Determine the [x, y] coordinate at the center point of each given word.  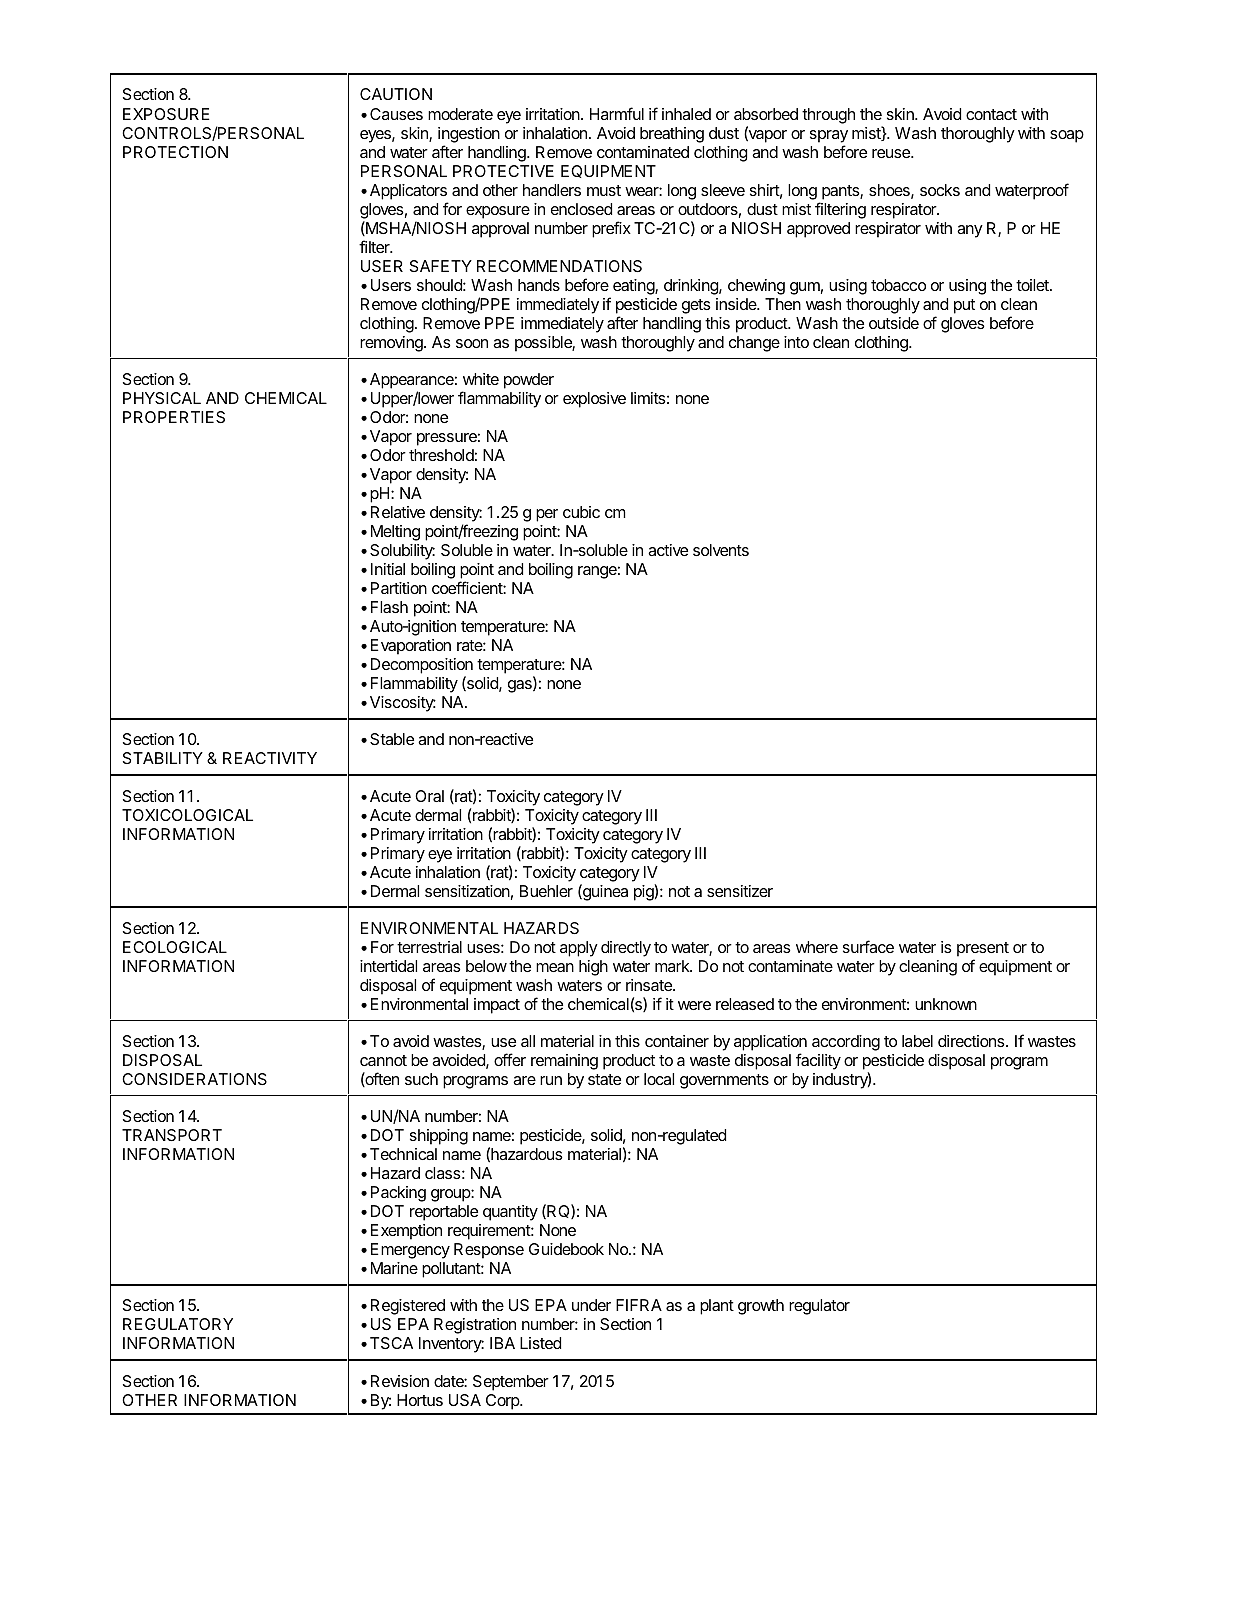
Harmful [617, 113]
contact [991, 114]
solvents [721, 550]
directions [972, 1041]
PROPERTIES [174, 417]
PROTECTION [175, 152]
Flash [389, 607]
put [964, 306]
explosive [594, 400]
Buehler [546, 891]
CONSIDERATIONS [194, 1079]
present [983, 949]
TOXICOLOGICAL [187, 815]
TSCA [391, 1343]
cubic [581, 512]
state [604, 1079]
